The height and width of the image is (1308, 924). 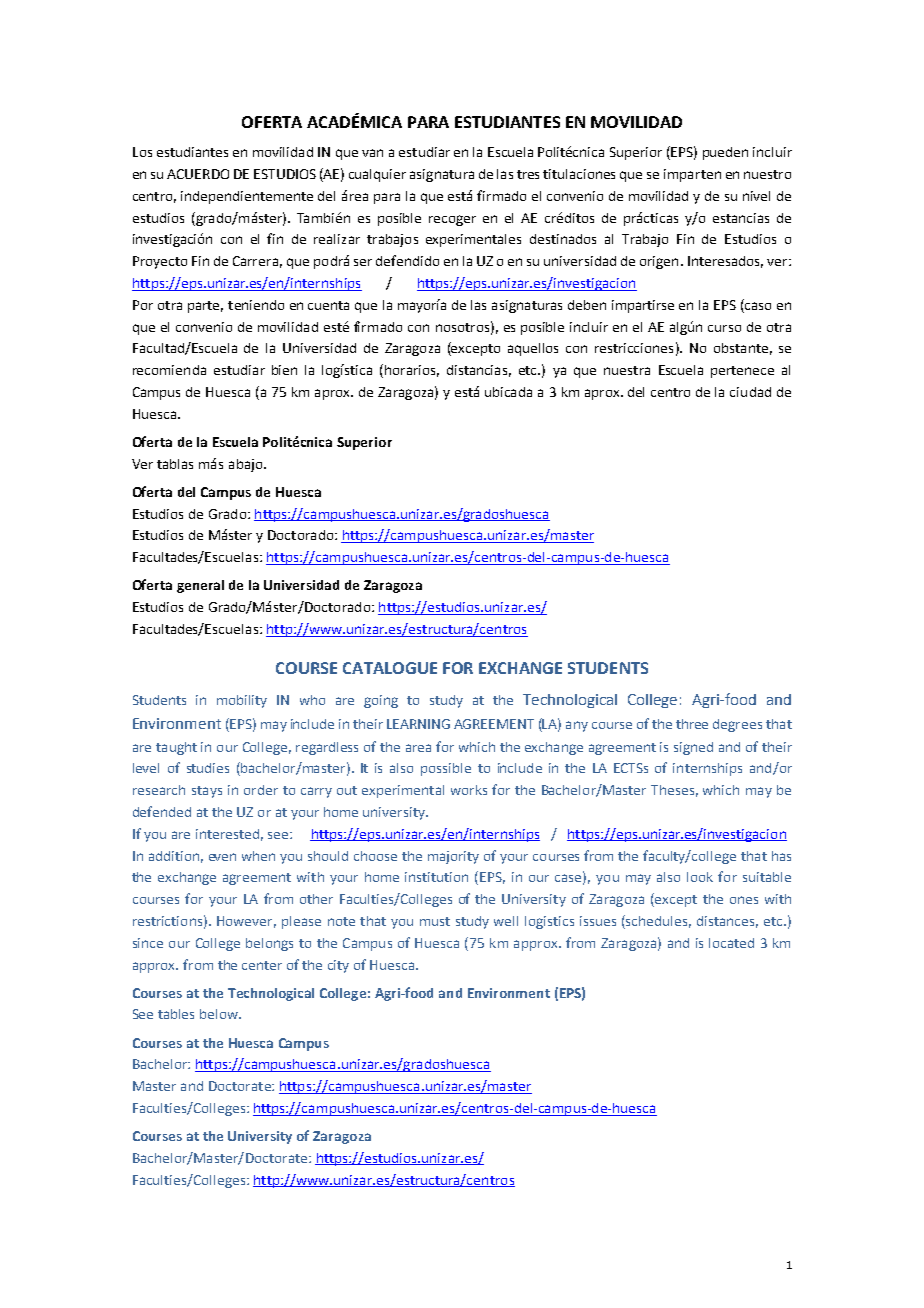 What do you see at coordinates (284, 370) in the image?
I see `bien` at bounding box center [284, 370].
